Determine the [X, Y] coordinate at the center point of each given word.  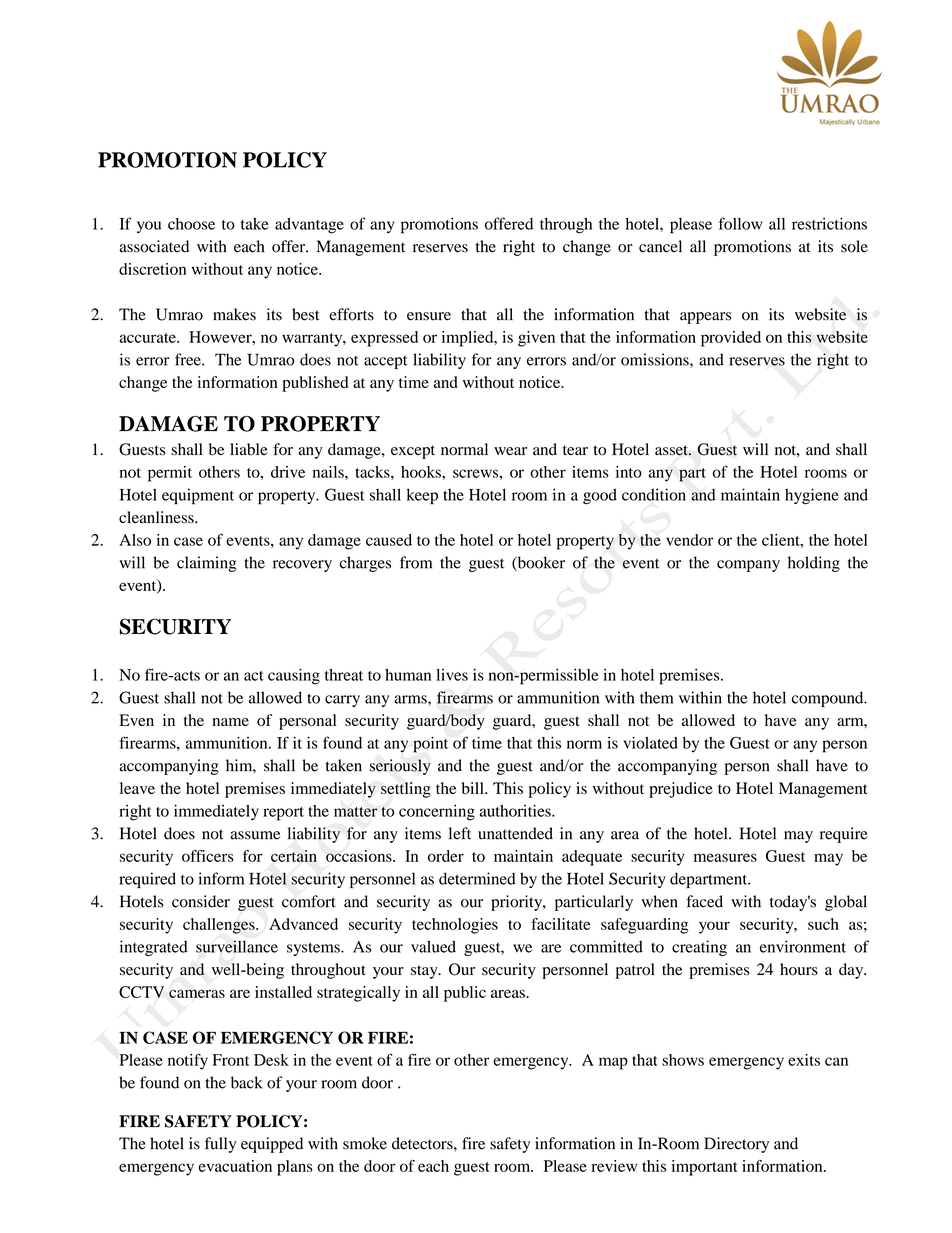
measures [725, 857]
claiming [207, 564]
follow [740, 223]
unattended [515, 833]
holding [814, 564]
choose [191, 224]
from [416, 562]
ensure [429, 316]
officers [208, 856]
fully [220, 1145]
